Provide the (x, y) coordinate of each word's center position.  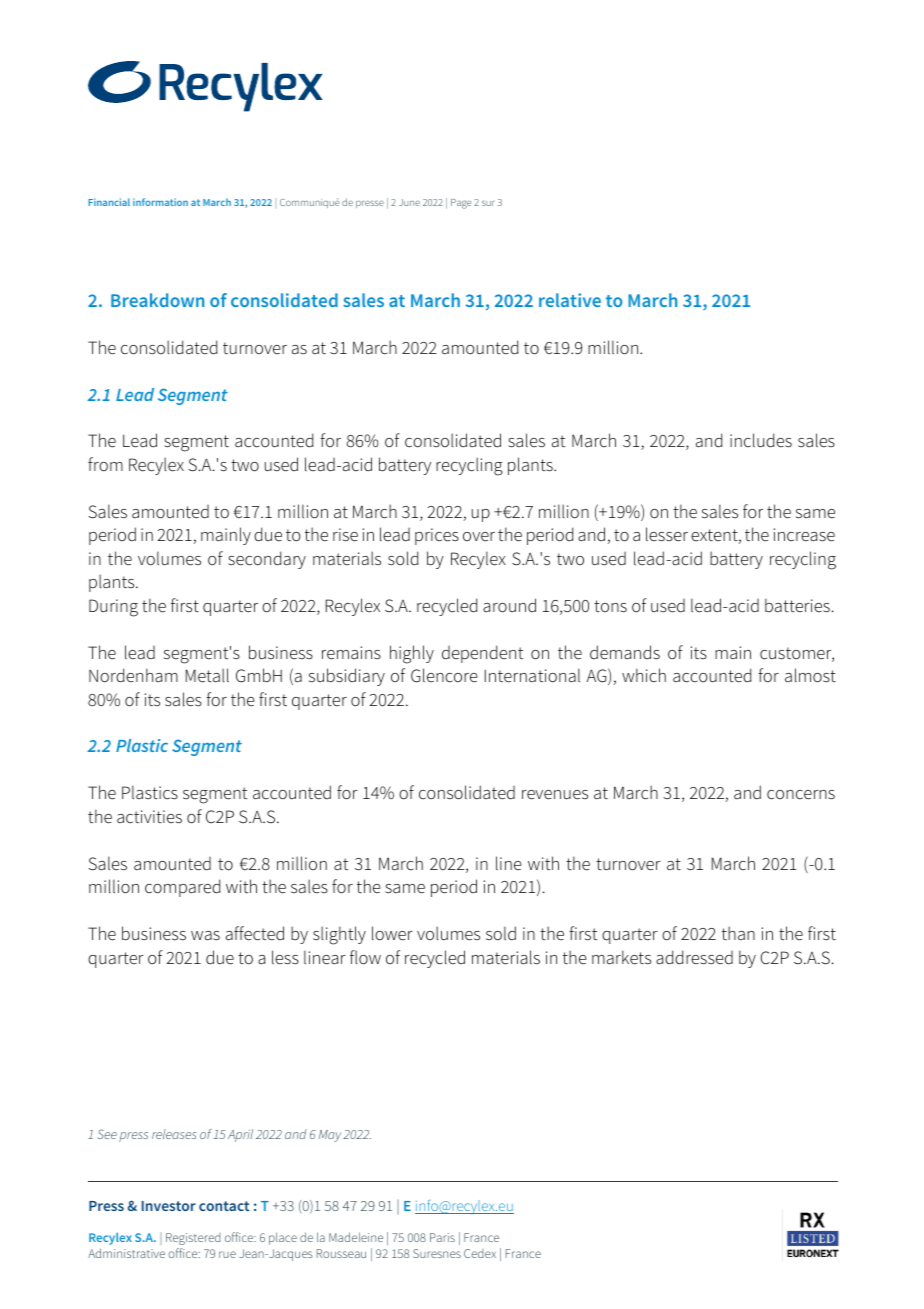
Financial (109, 202)
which (644, 675)
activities (149, 817)
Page (461, 204)
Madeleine (356, 1237)
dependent (482, 654)
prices (437, 536)
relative (570, 300)
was (205, 936)
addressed (694, 957)
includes (761, 440)
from (105, 464)
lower (392, 933)
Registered (193, 1239)
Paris (442, 1237)
